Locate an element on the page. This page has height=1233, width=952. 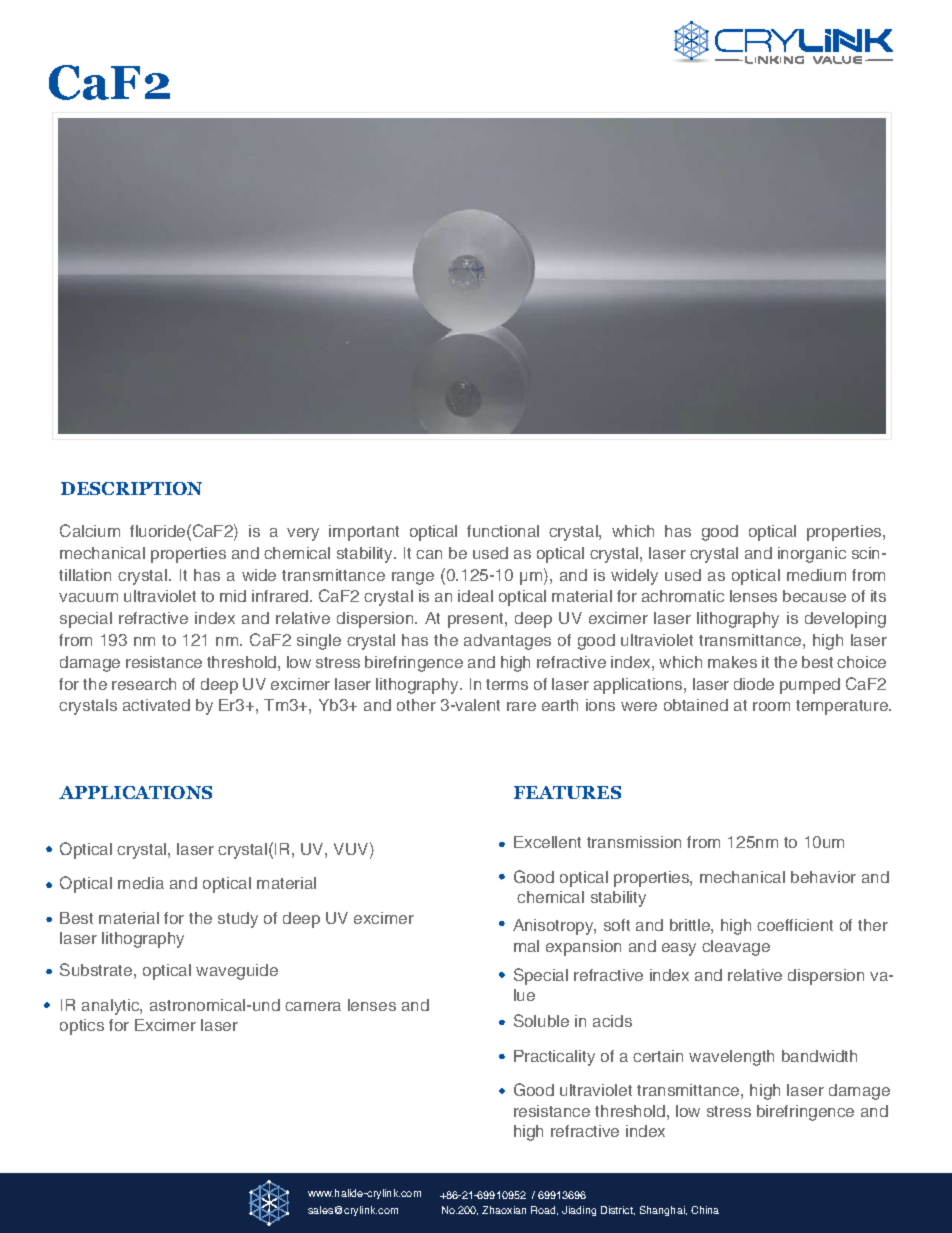
functional is located at coordinates (503, 531).
